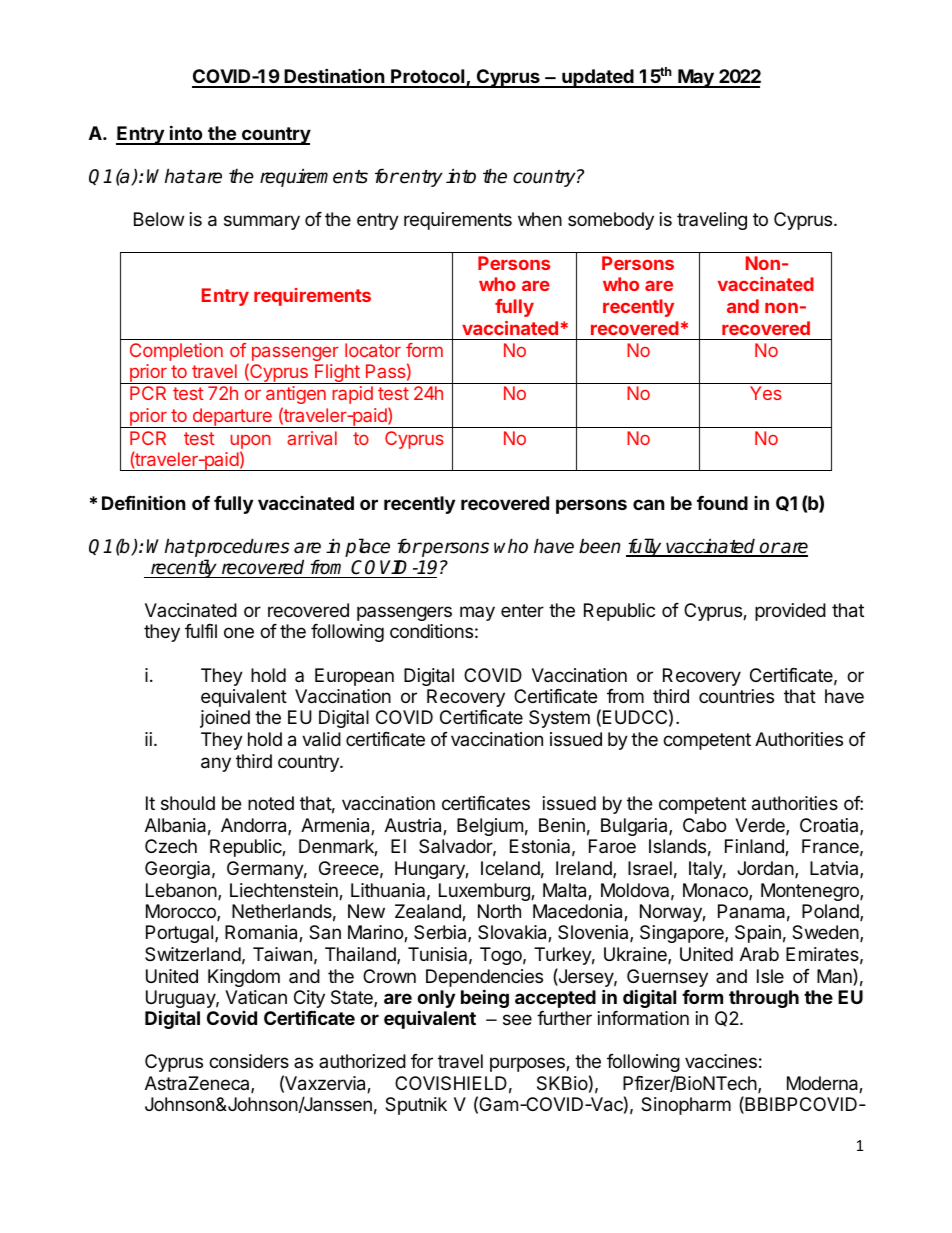  What do you see at coordinates (249, 1061) in the document?
I see `considers` at bounding box center [249, 1061].
